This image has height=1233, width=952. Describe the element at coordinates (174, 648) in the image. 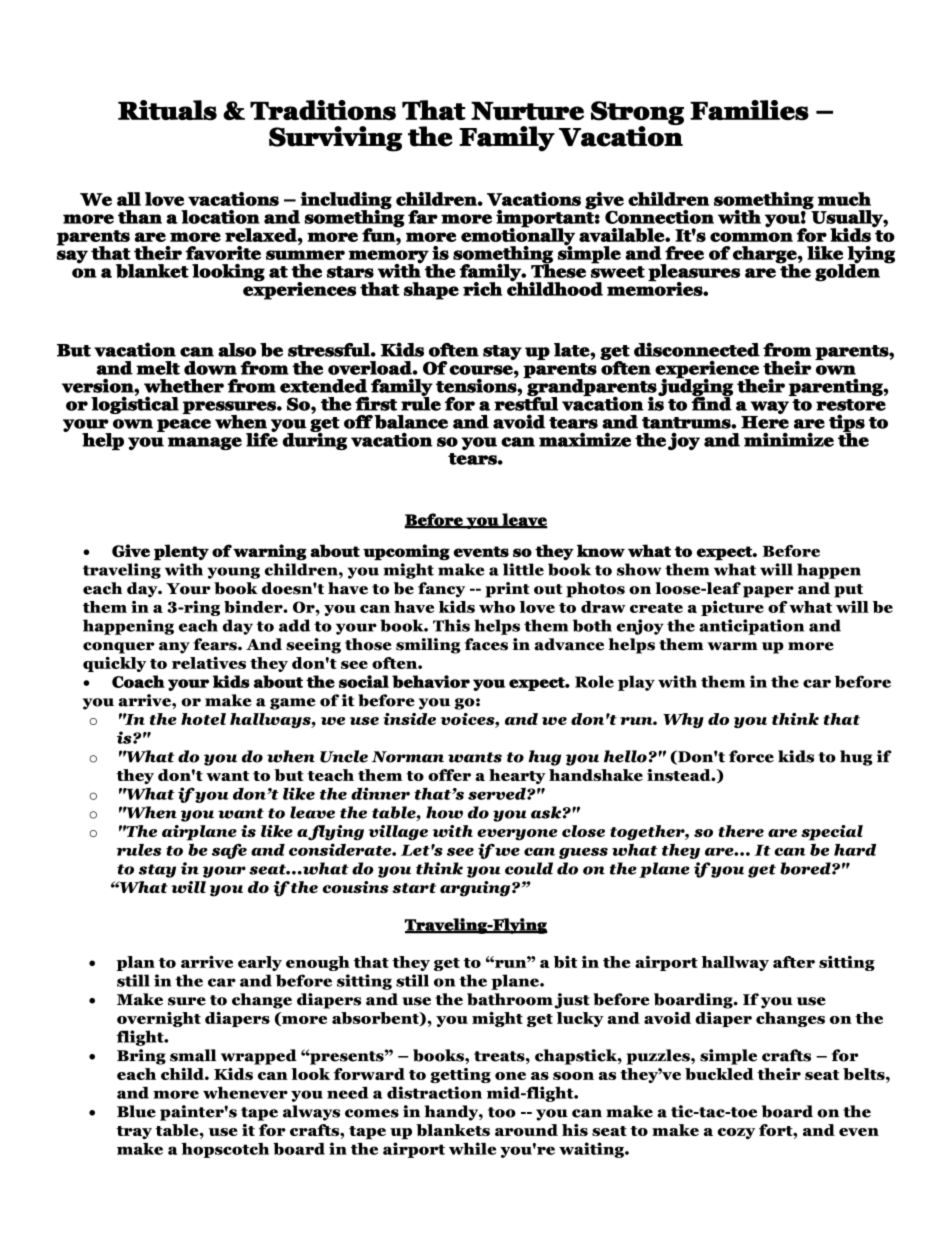

I see `any` at that location.
